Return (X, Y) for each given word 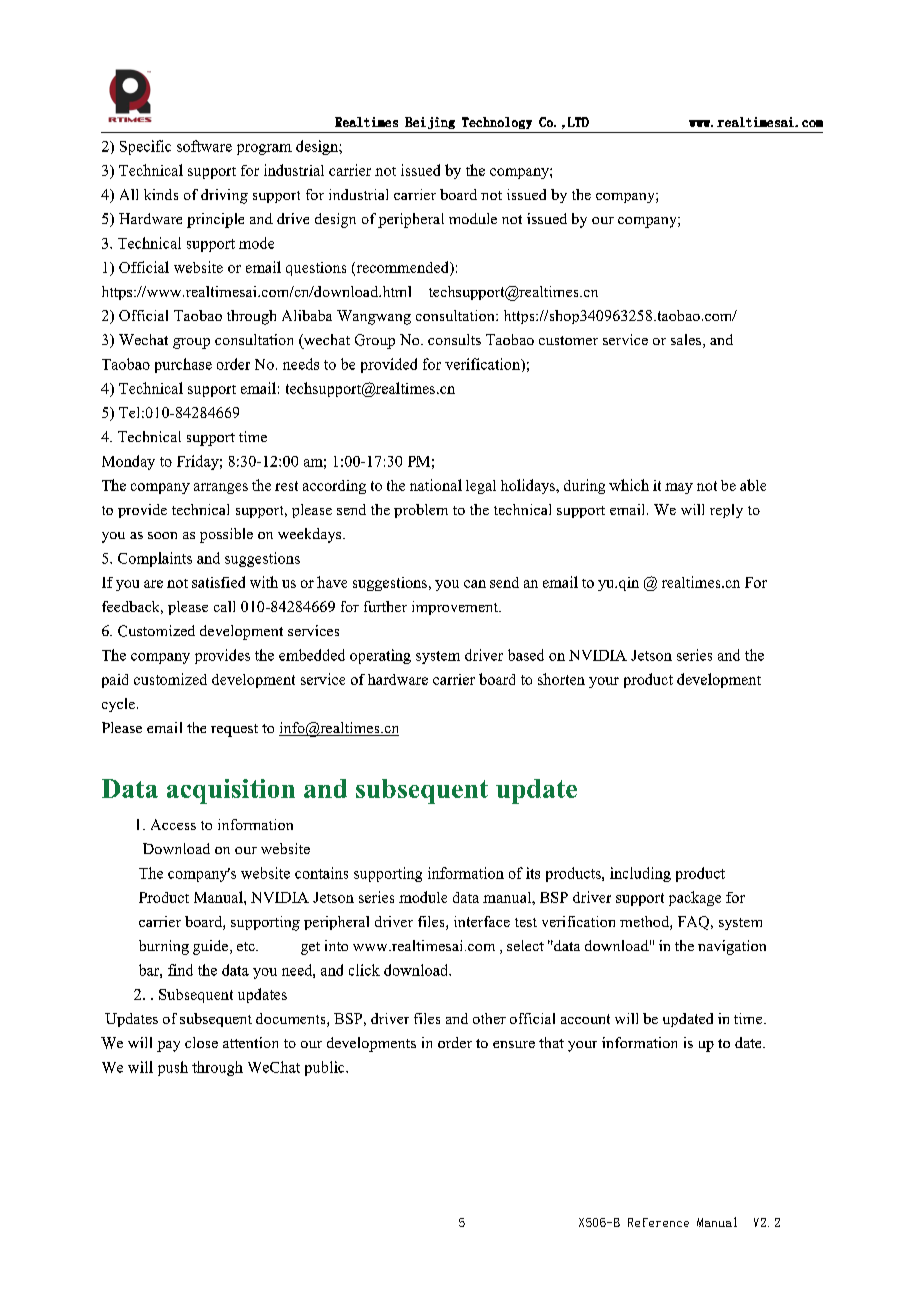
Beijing (430, 123)
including (640, 874)
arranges (221, 488)
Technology (497, 123)
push (173, 1068)
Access (173, 824)
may (679, 488)
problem (421, 511)
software (204, 146)
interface (482, 921)
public (326, 1068)
